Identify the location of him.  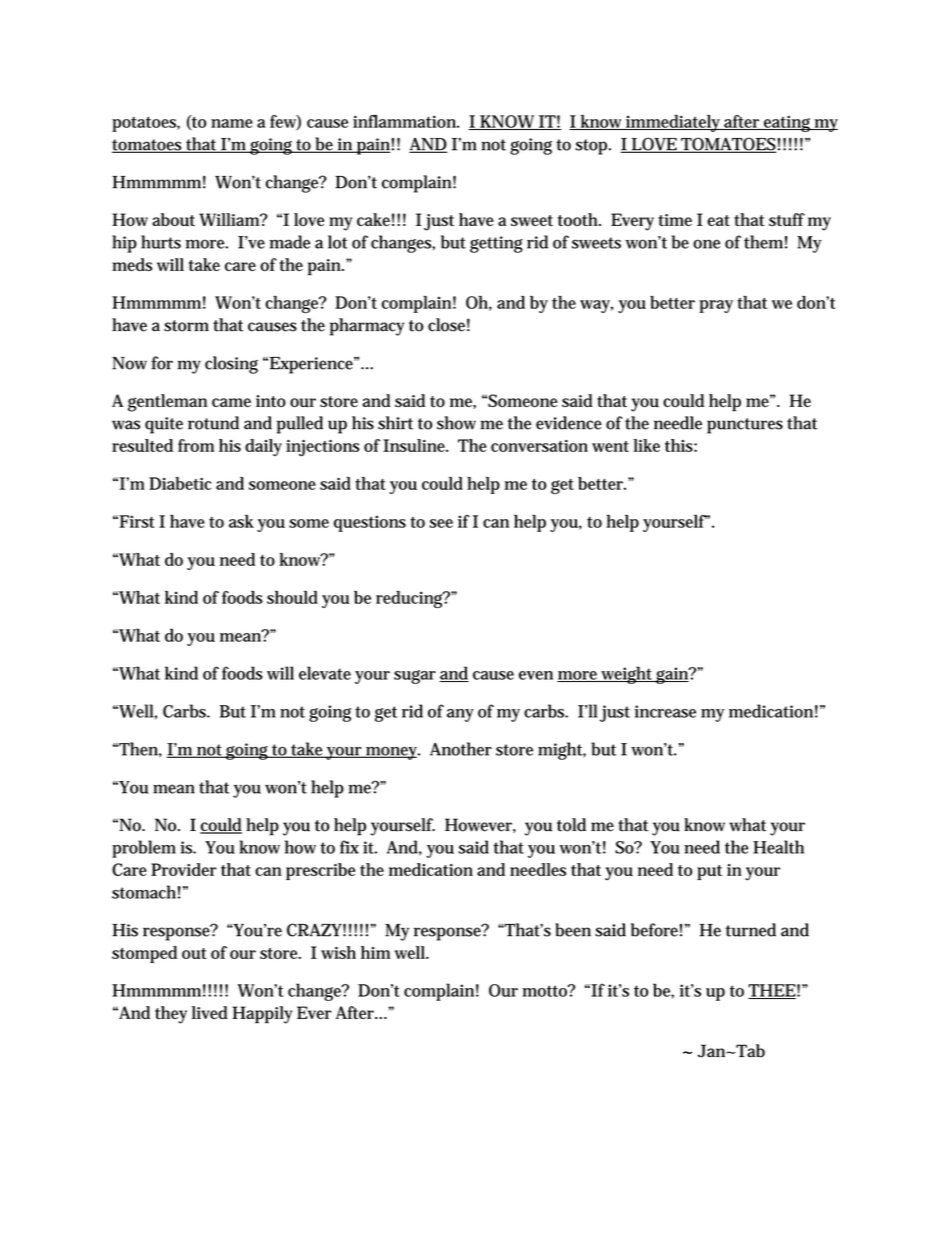
(375, 952).
